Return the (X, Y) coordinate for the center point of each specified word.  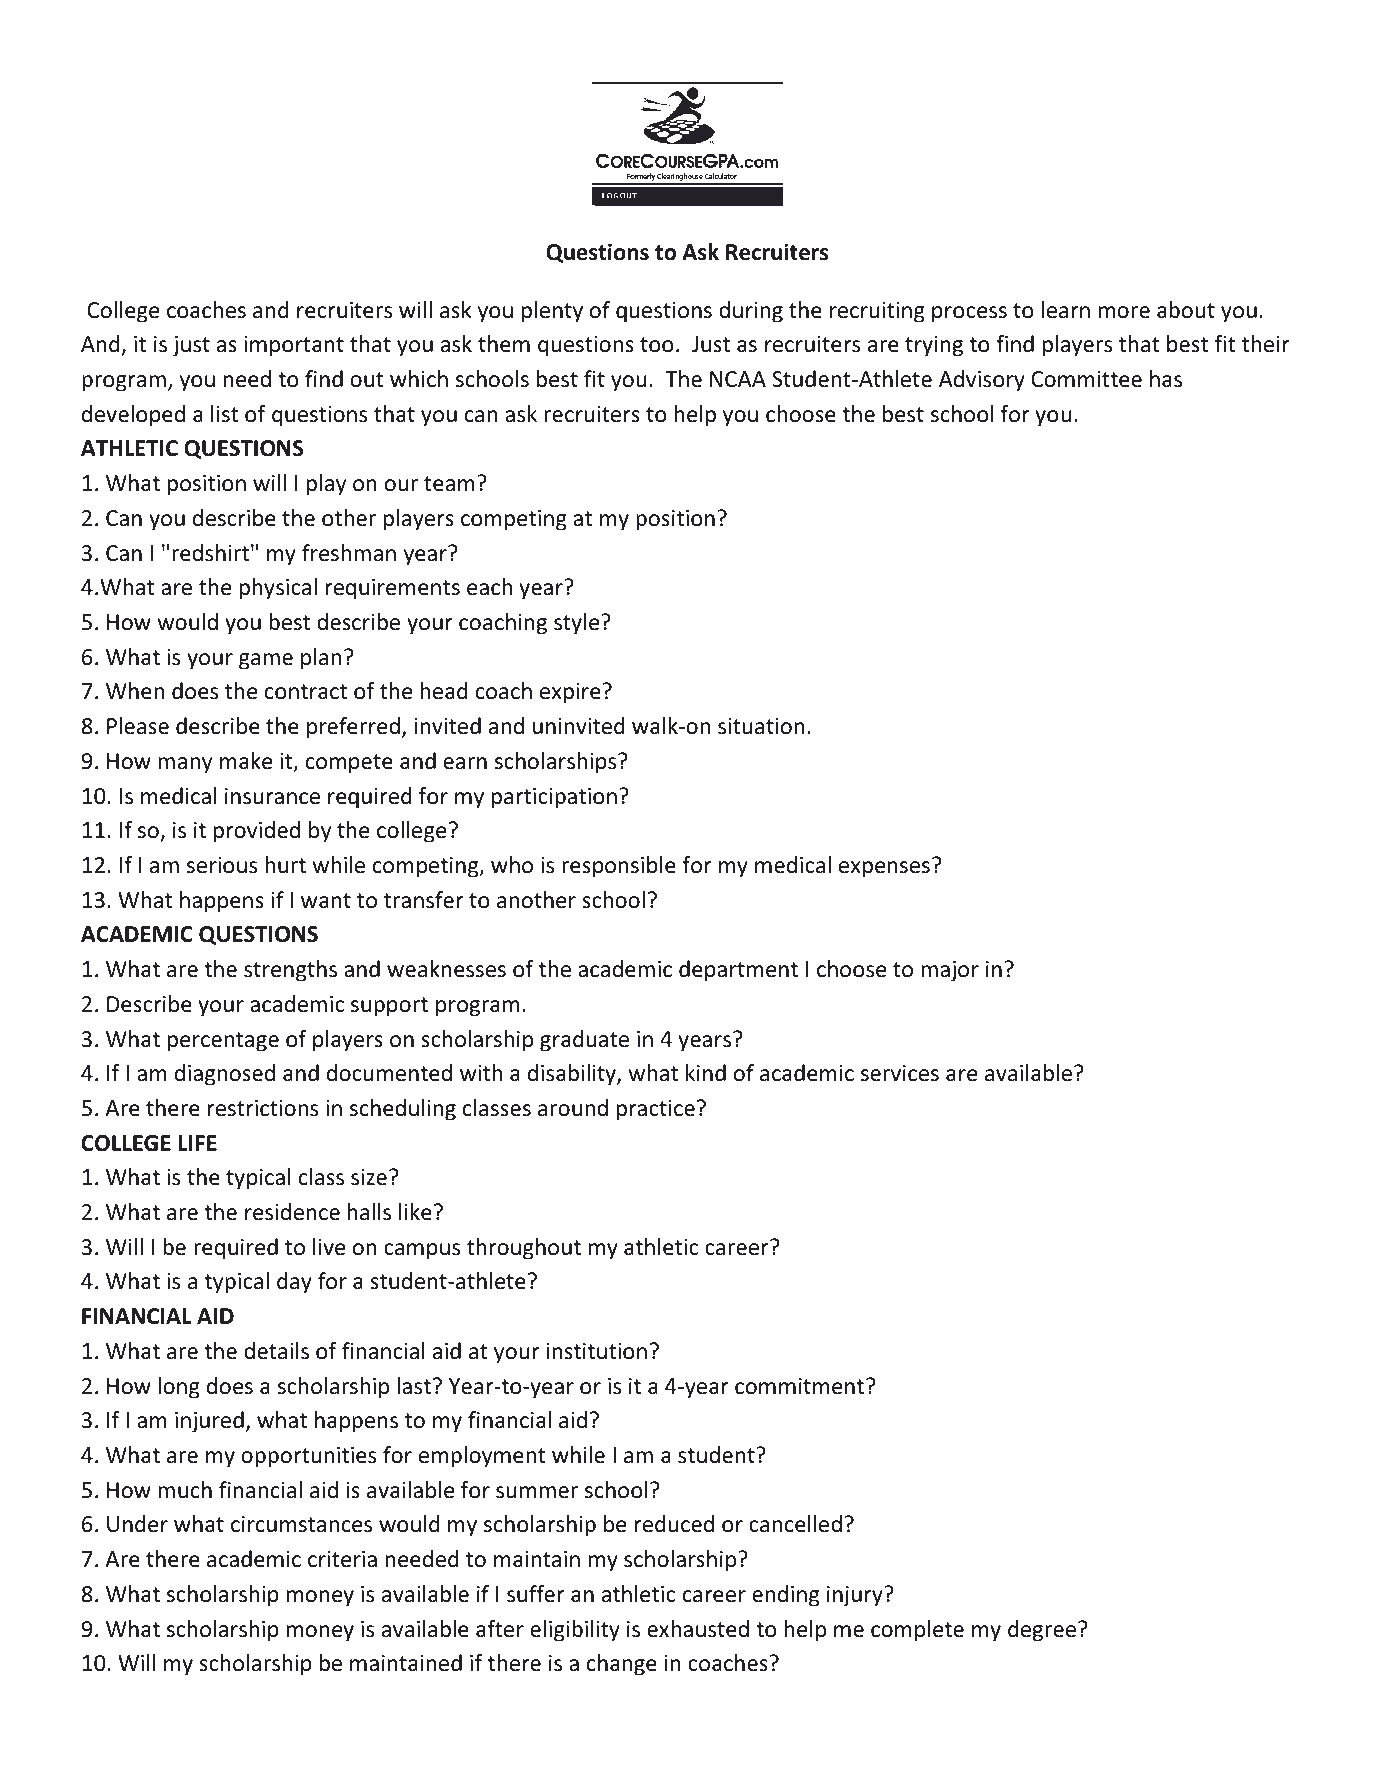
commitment (799, 1386)
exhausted (698, 1629)
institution (597, 1351)
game (266, 661)
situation (761, 726)
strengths (290, 971)
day (294, 1283)
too (657, 345)
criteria (342, 1559)
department (738, 971)
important (294, 346)
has (1166, 379)
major (950, 971)
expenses (884, 869)
